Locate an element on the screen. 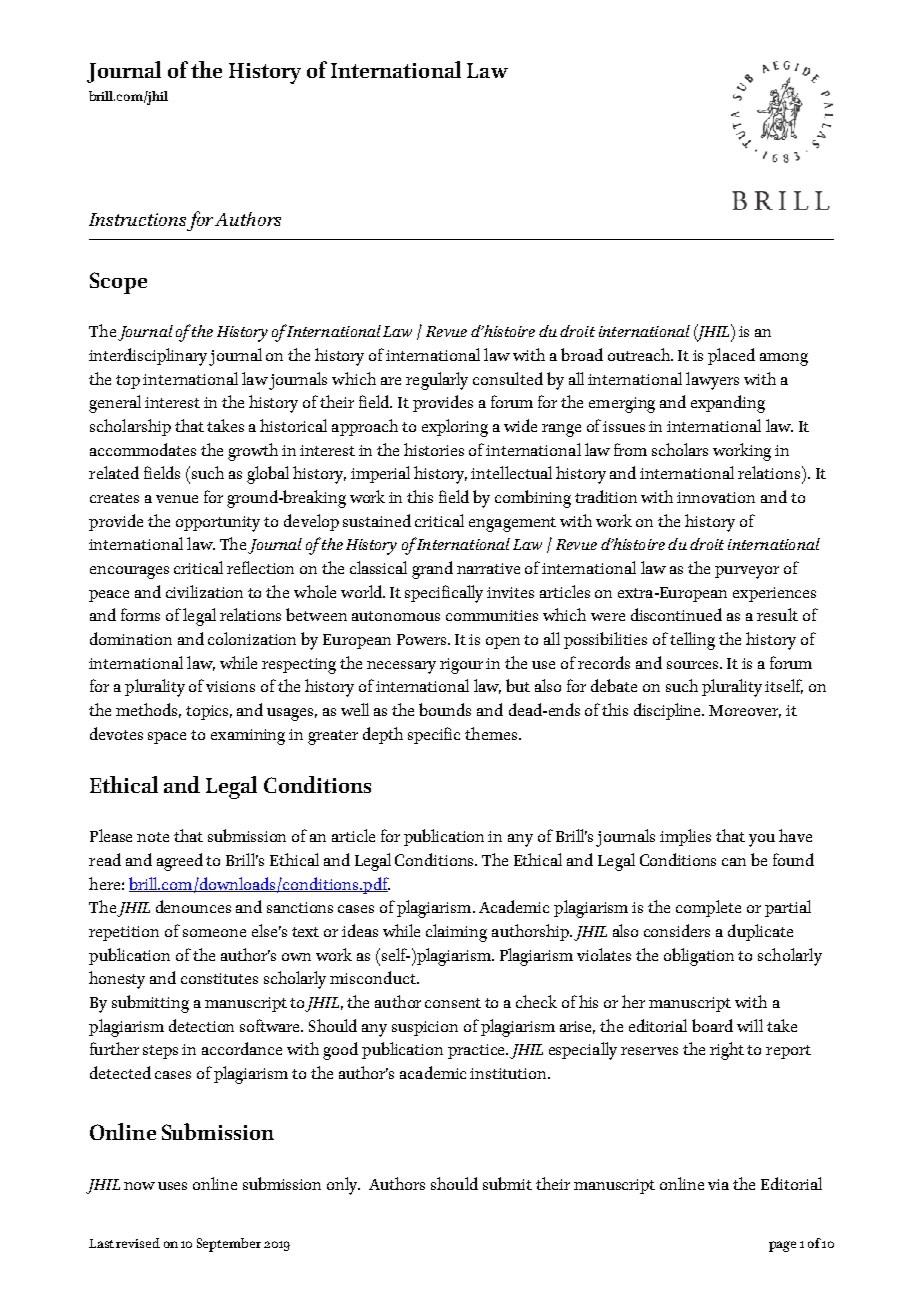 This screenshot has width=924, height=1308. constitutes is located at coordinates (219, 978).
